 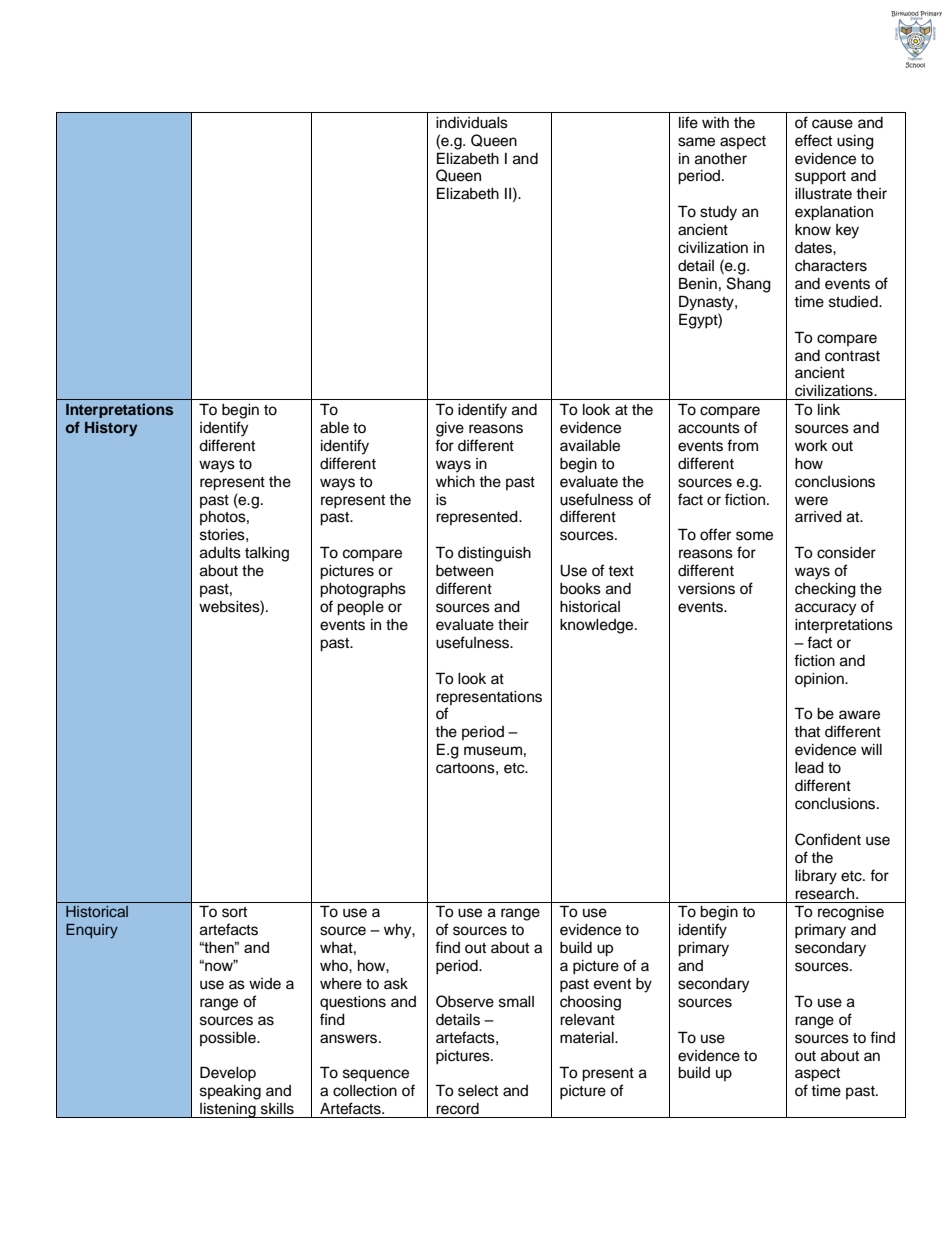 I want to click on select, so click(x=478, y=1091).
